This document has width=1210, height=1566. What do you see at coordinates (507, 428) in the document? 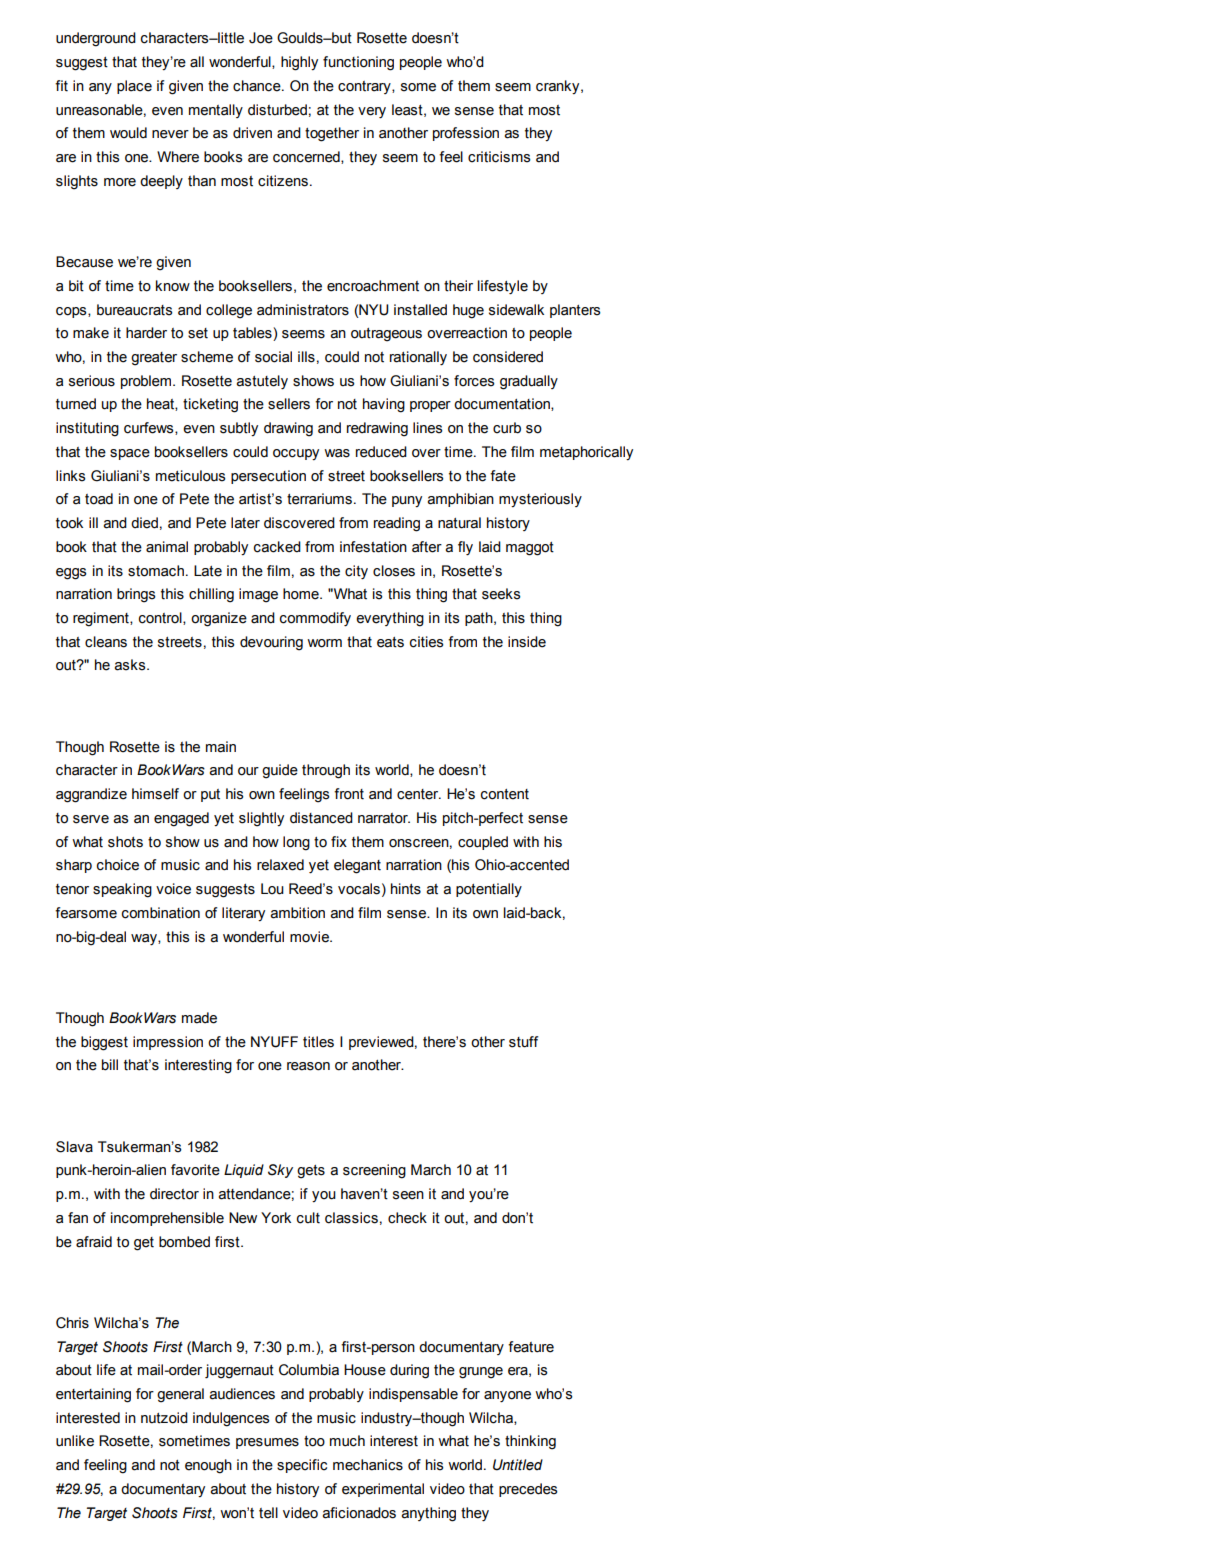
I see `curb` at bounding box center [507, 428].
